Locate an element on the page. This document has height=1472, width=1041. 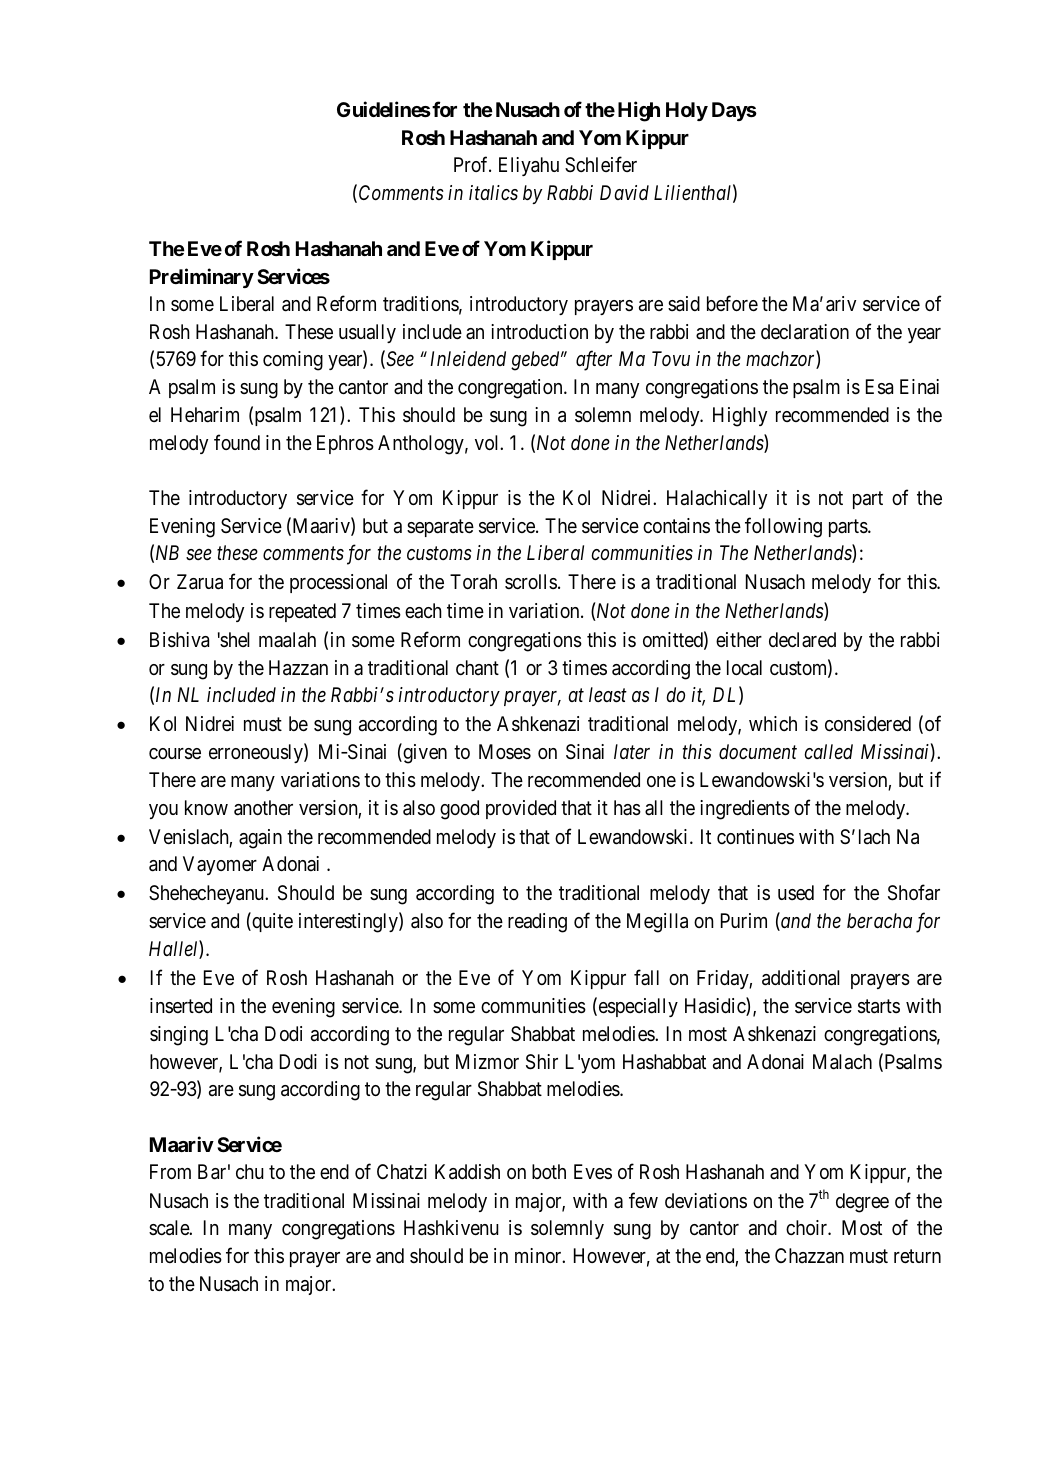
Holy is located at coordinates (687, 111).
